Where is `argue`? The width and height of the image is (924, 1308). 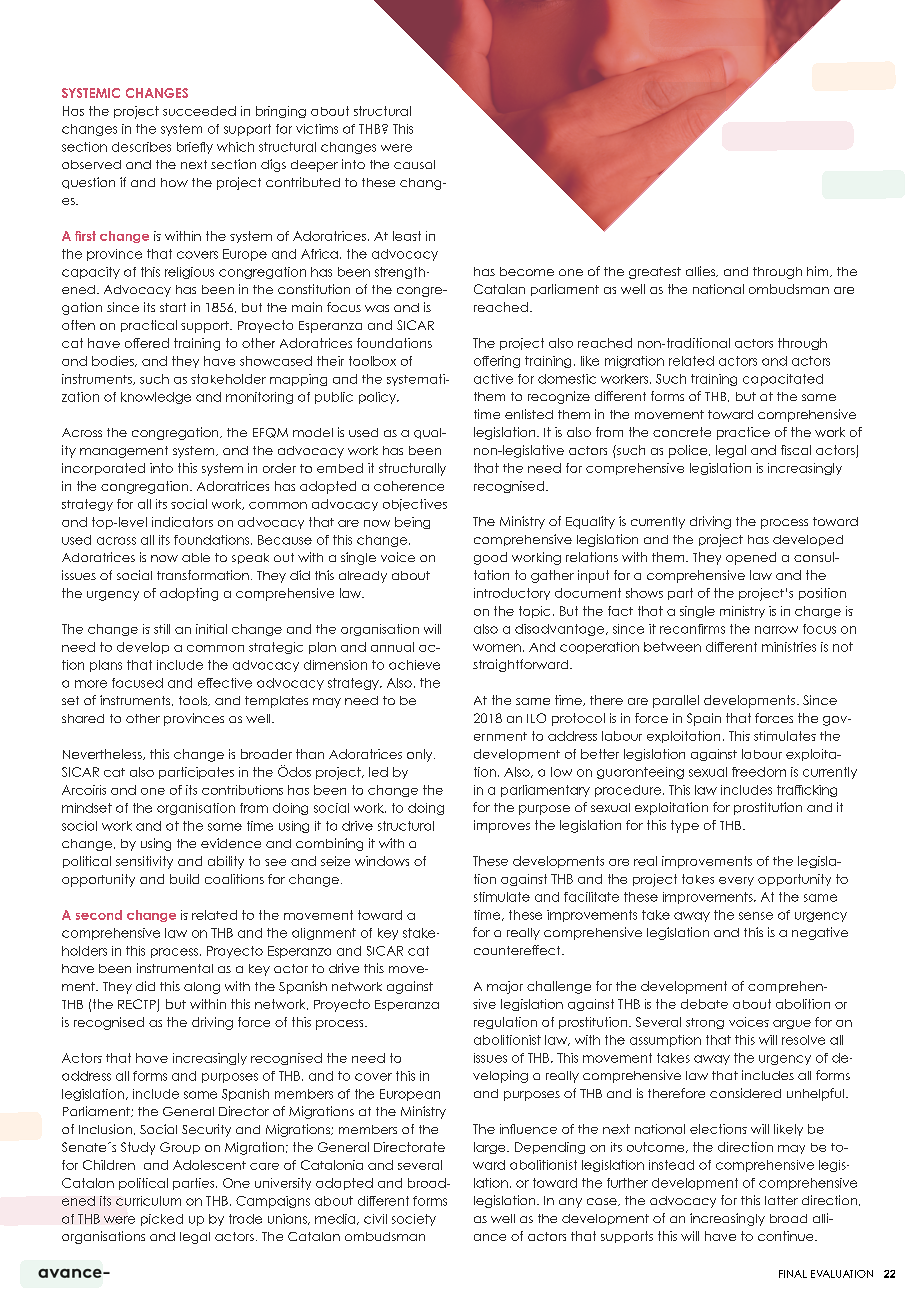 argue is located at coordinates (792, 1024).
